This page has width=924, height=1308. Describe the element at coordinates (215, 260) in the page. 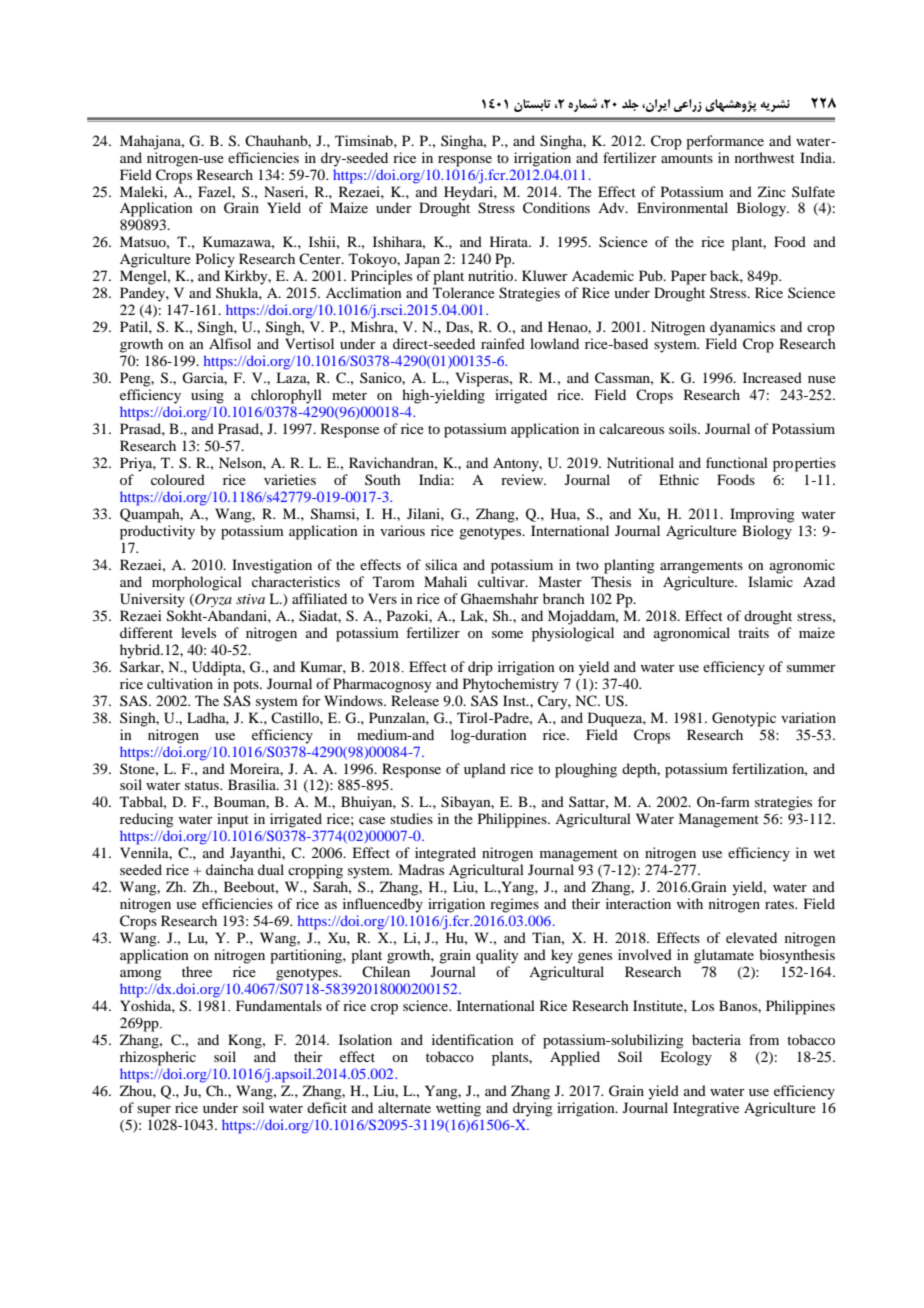

I see `Policy` at that location.
